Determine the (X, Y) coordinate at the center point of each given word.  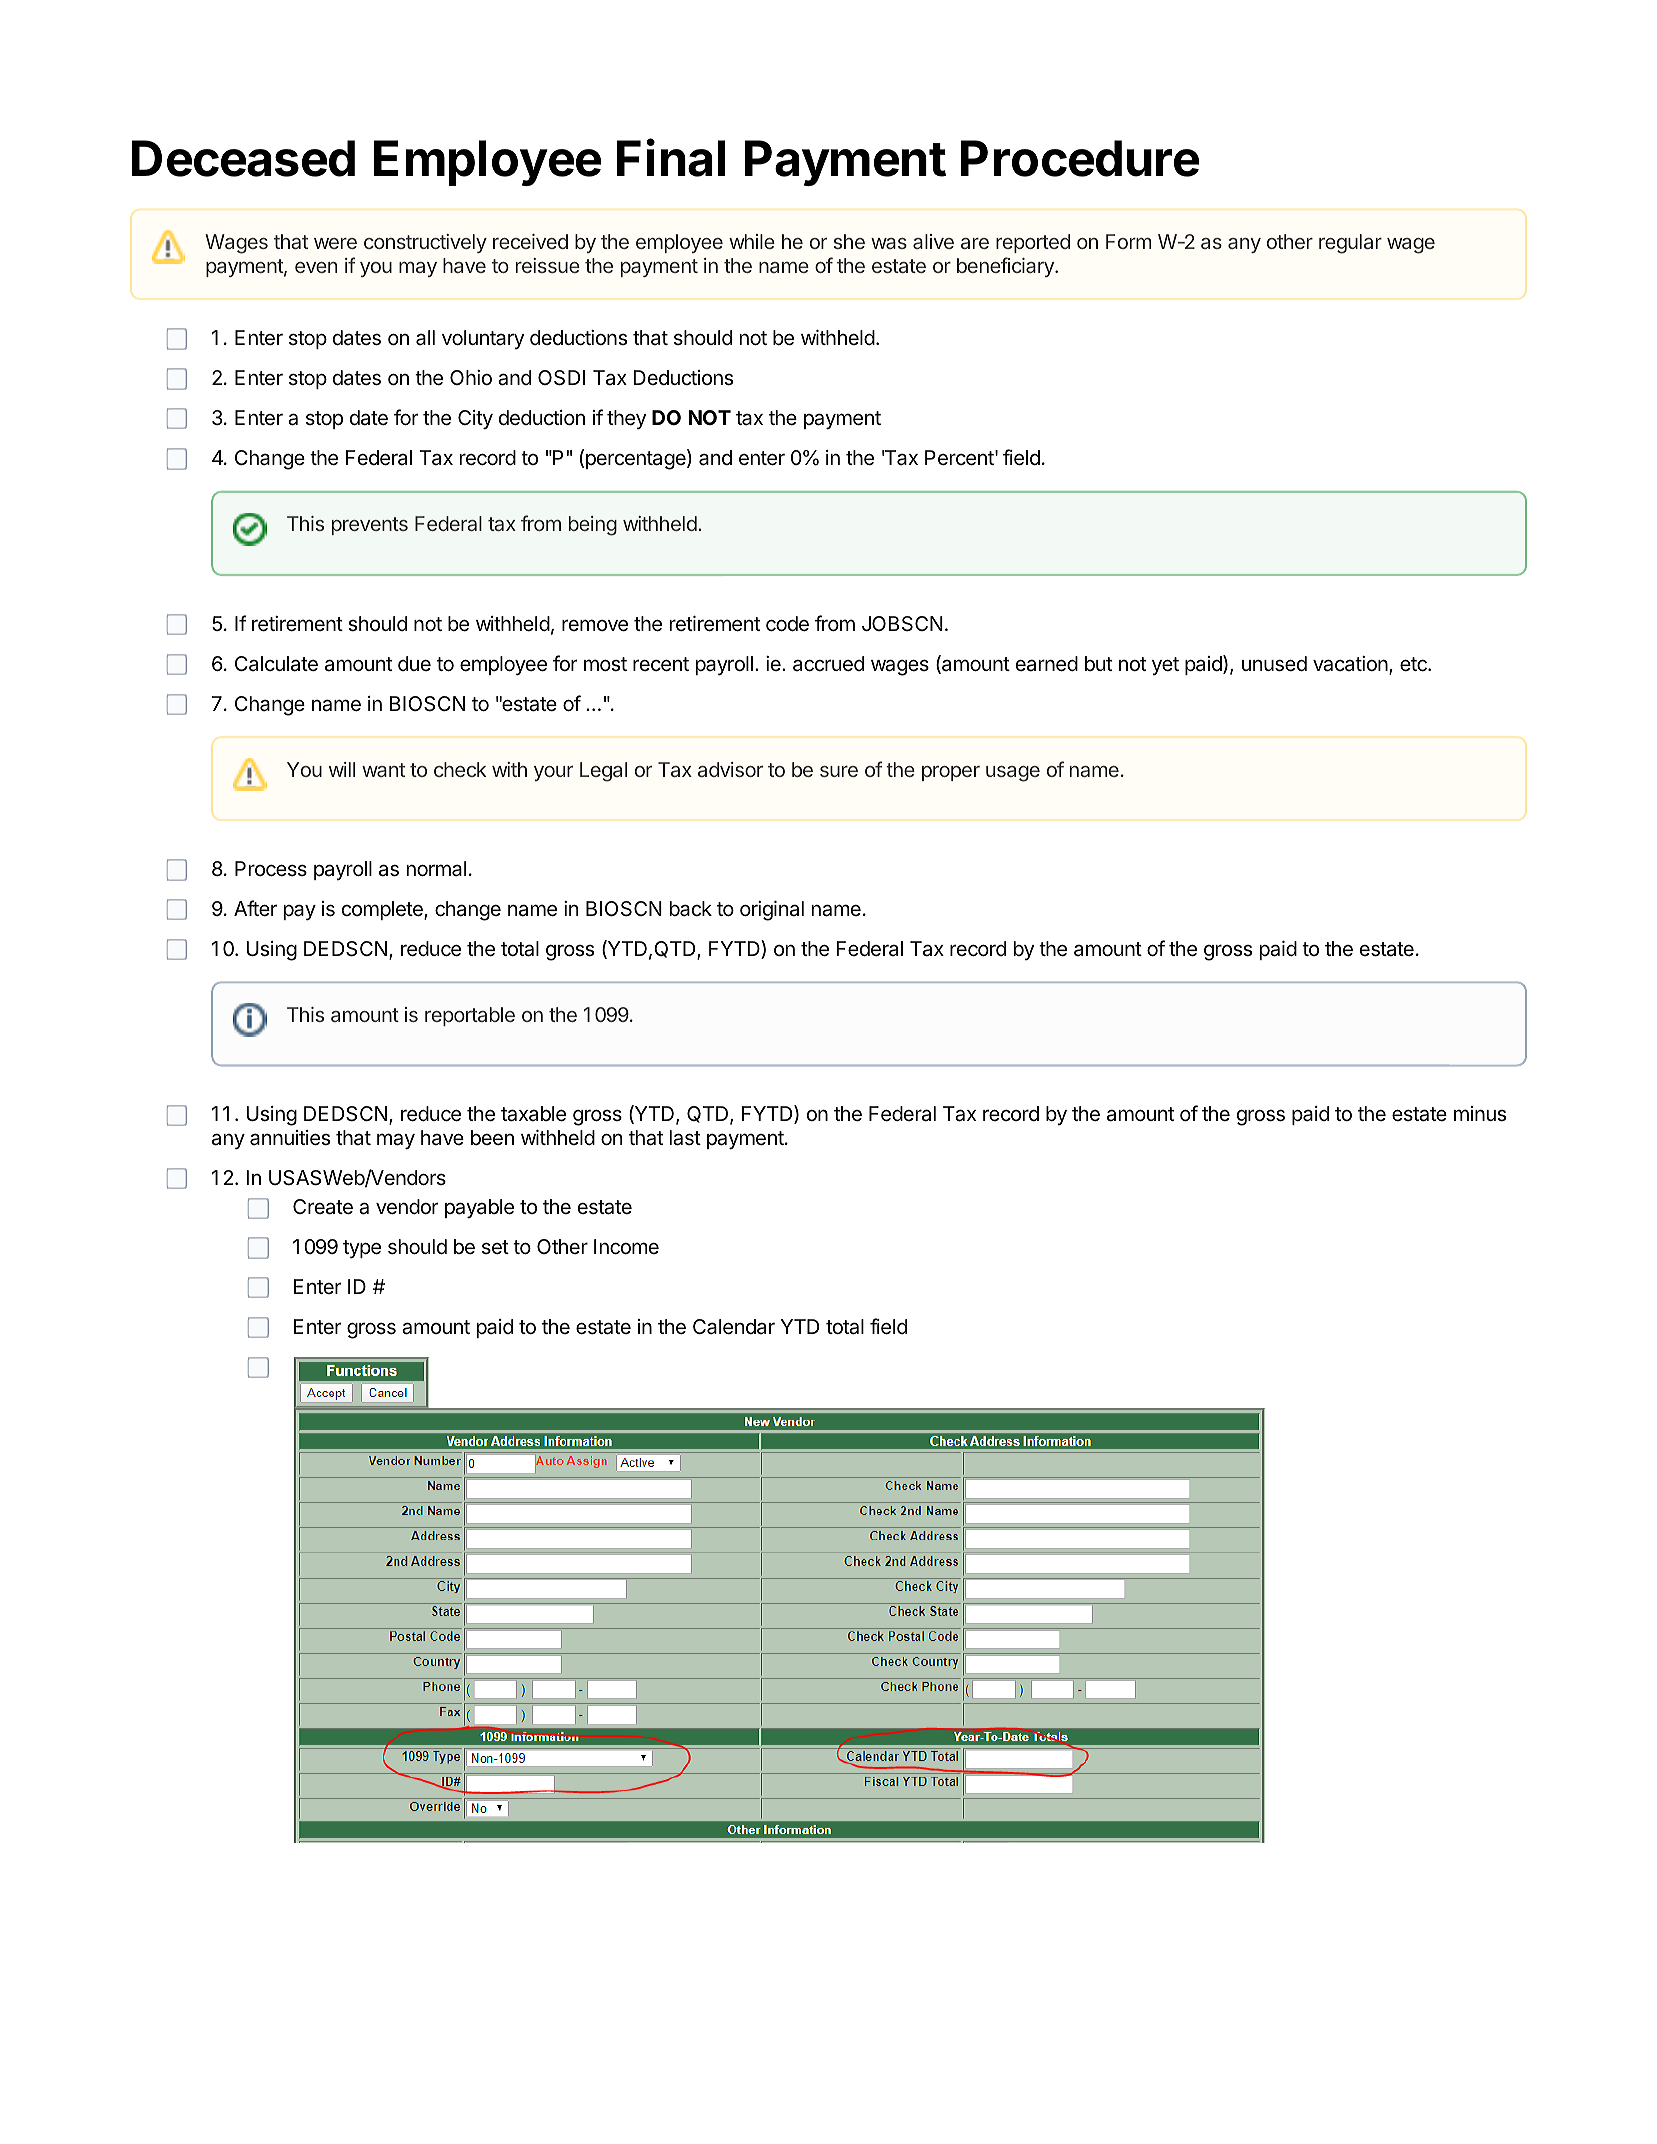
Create (323, 1207)
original (772, 911)
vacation (1351, 665)
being (593, 526)
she (849, 241)
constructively (425, 243)
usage (1013, 774)
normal (436, 869)
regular (1350, 244)
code (787, 624)
